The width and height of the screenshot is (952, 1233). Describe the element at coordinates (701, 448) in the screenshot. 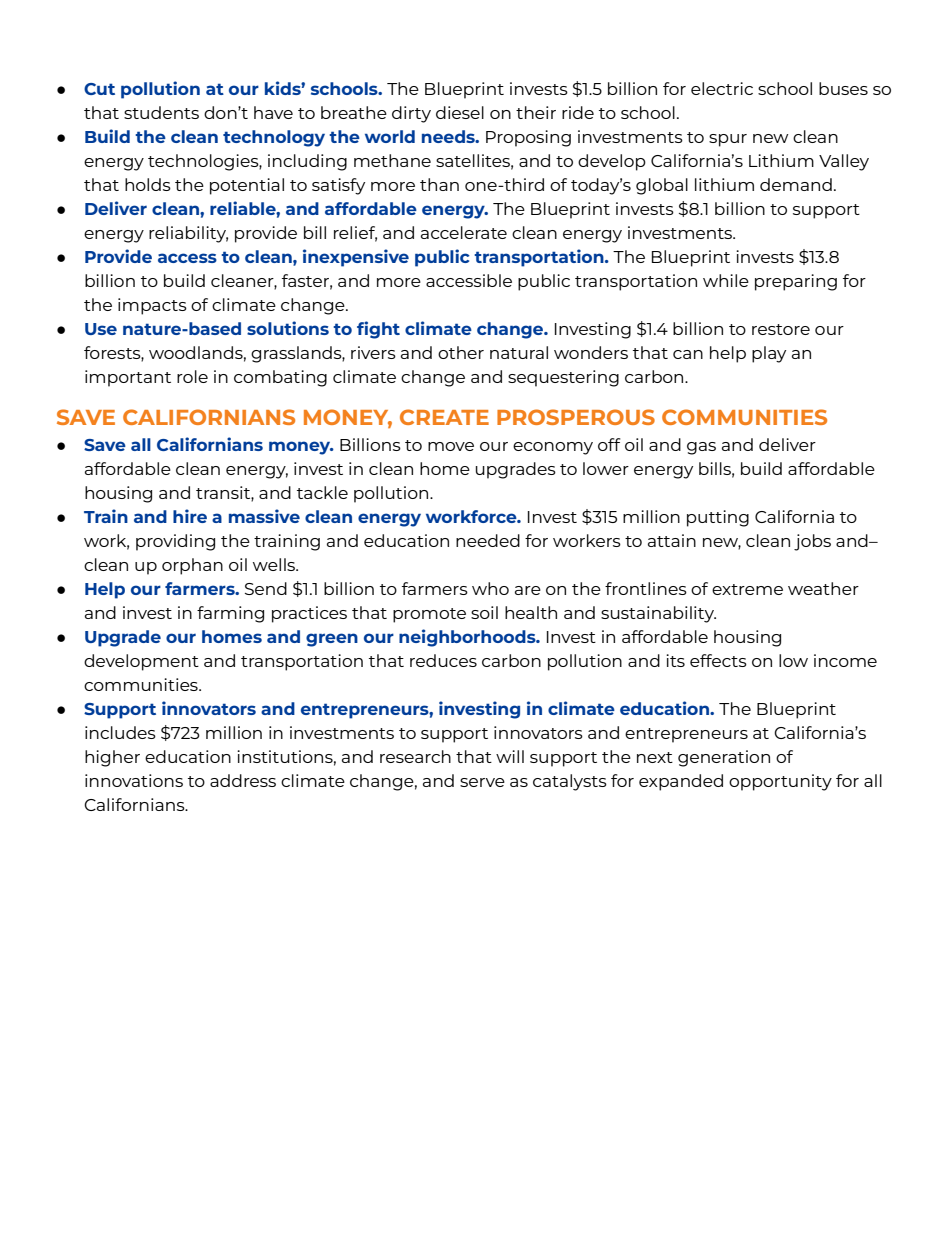

I see `gas` at that location.
